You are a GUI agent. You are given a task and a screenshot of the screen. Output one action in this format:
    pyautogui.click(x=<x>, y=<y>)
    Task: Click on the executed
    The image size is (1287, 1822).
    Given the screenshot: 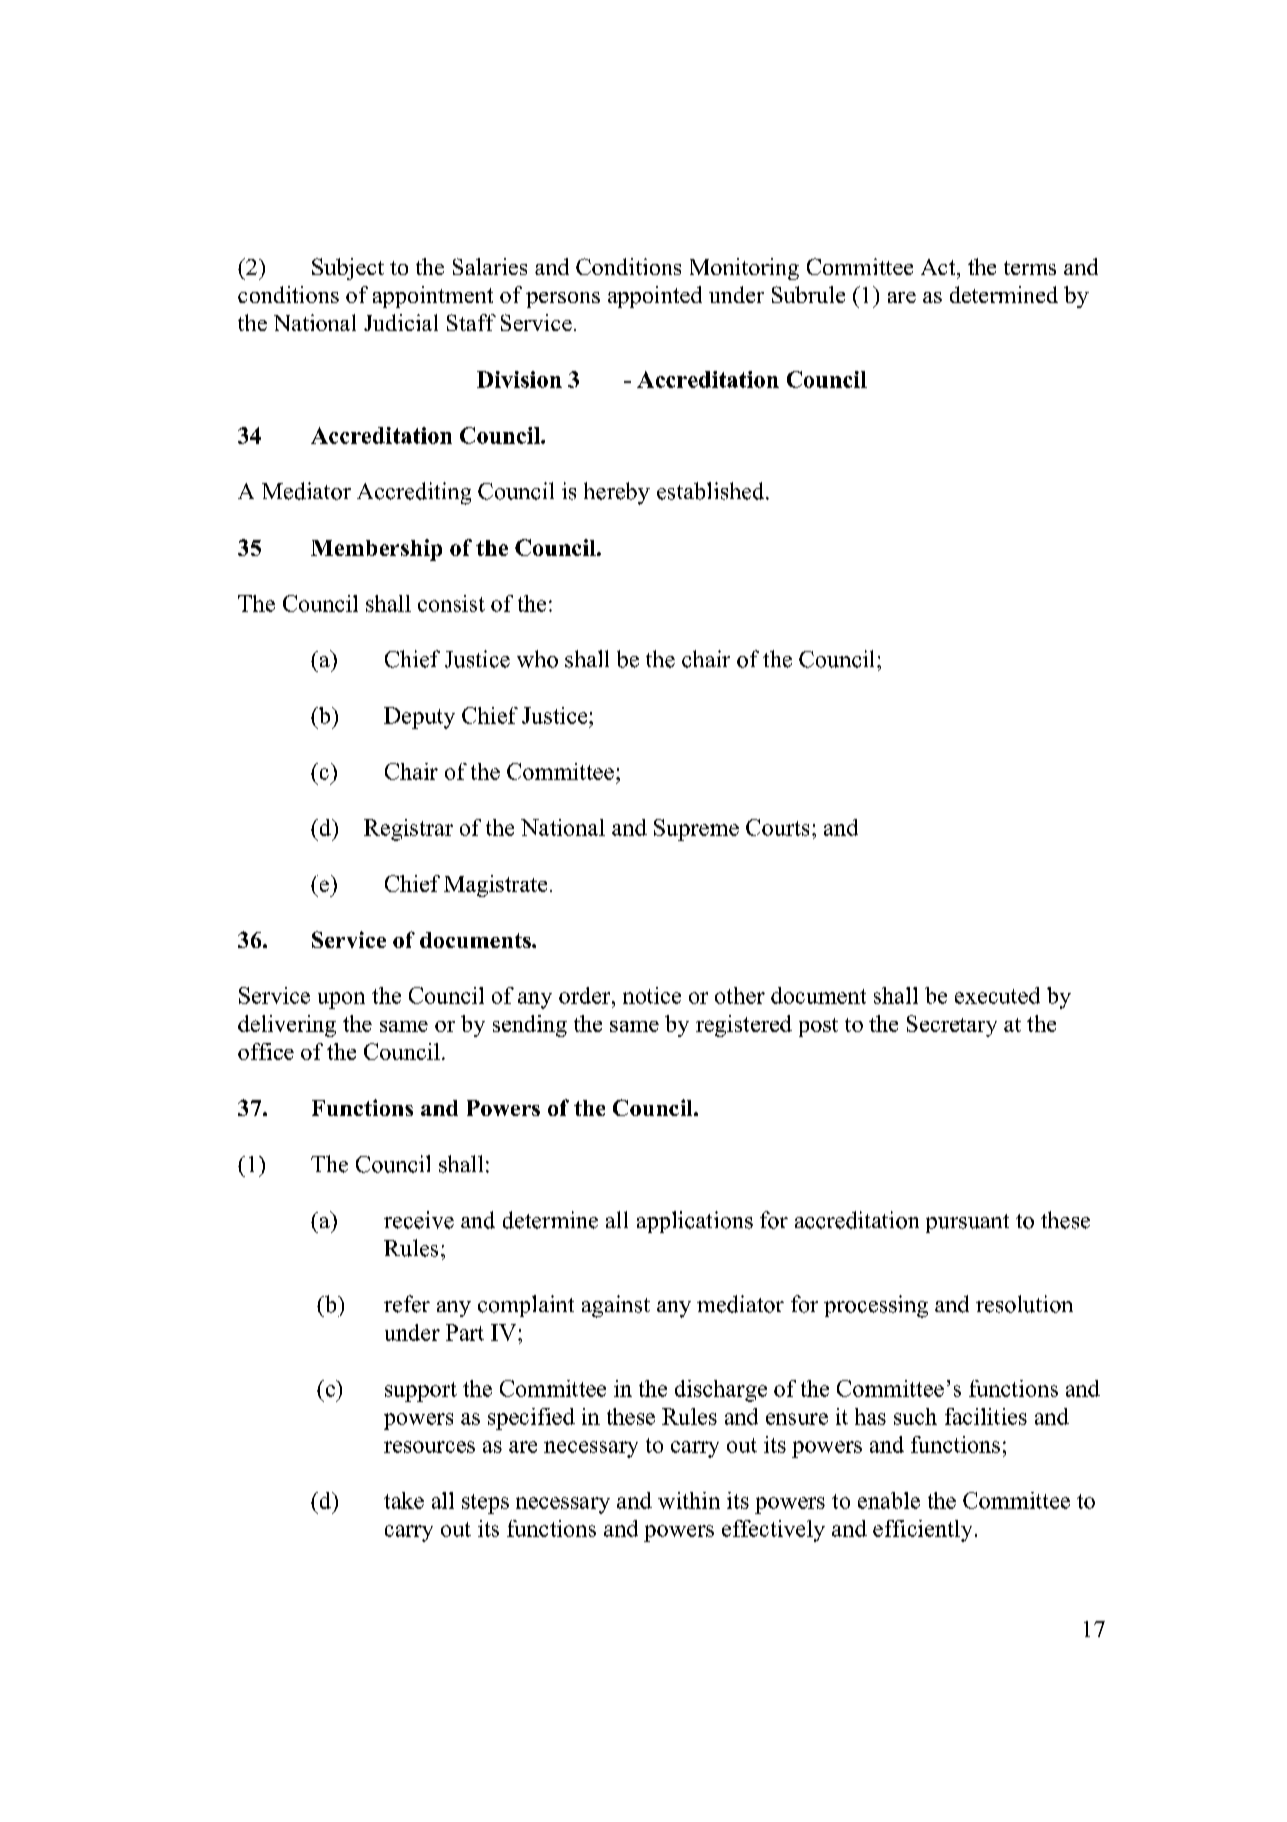 What is the action you would take?
    pyautogui.click(x=997, y=995)
